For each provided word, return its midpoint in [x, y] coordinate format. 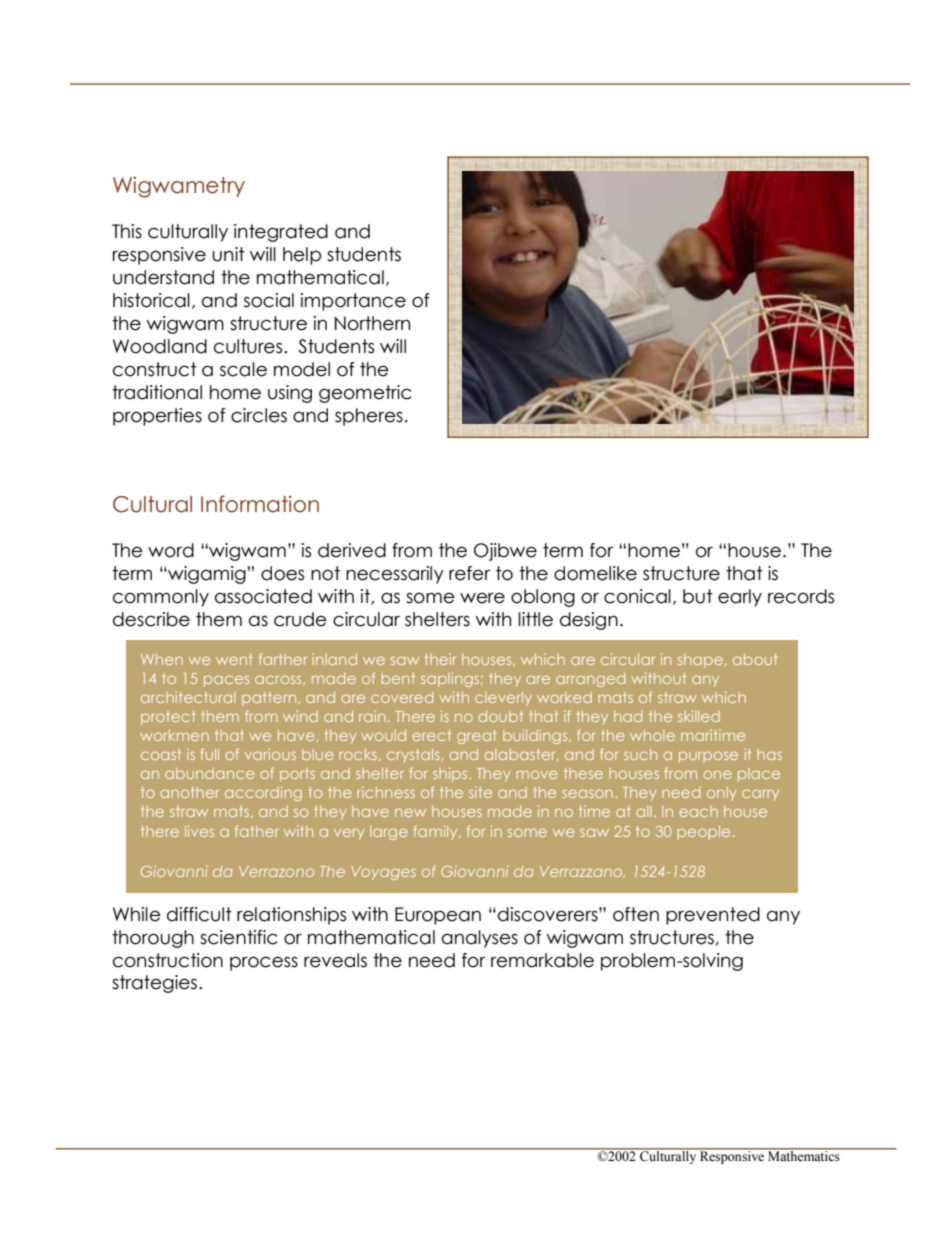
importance [353, 302]
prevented [713, 916]
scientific [238, 937]
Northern [372, 323]
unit [228, 254]
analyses [480, 939]
